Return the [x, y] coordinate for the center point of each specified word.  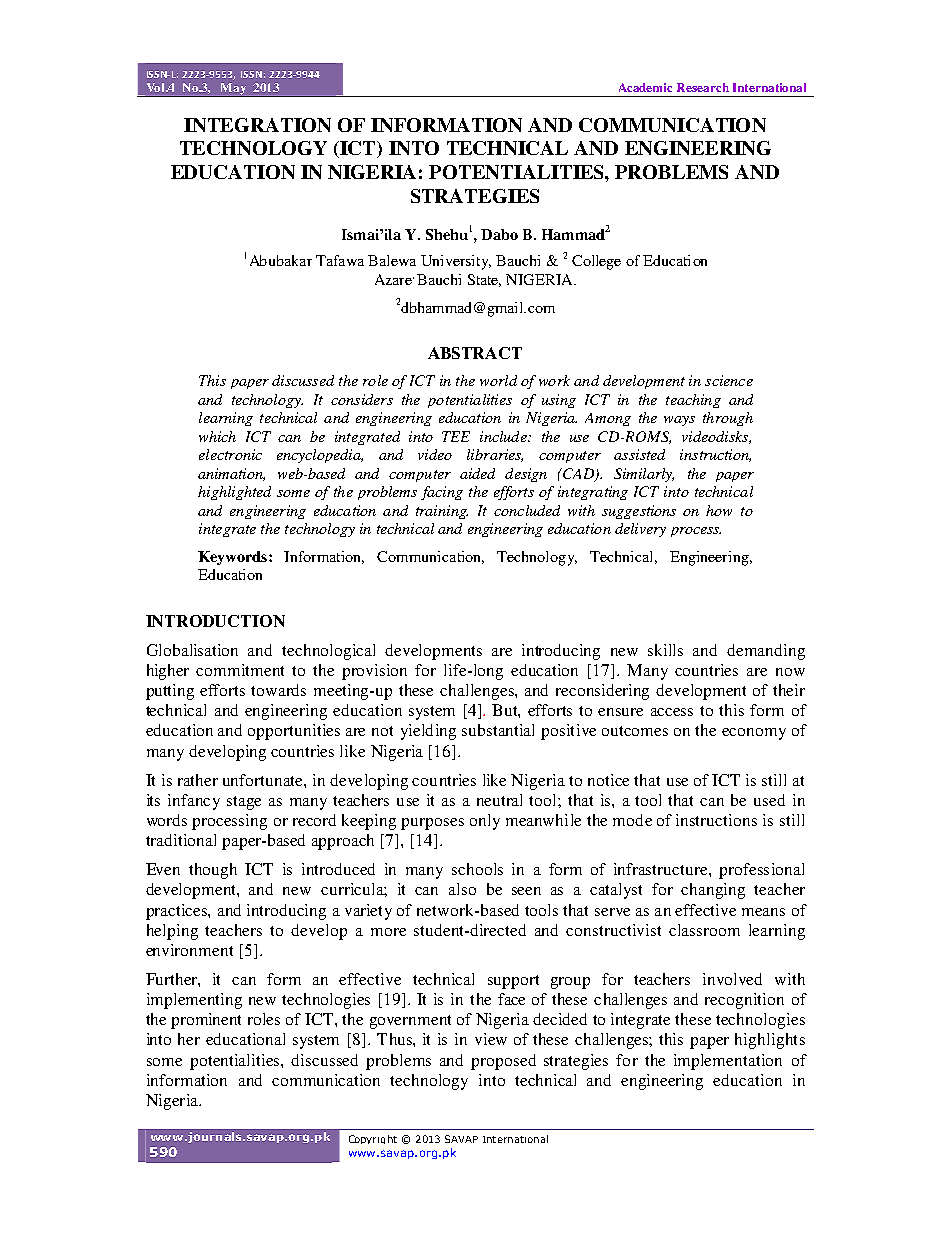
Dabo [499, 234]
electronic [230, 454]
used [769, 800]
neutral [499, 800]
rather [198, 780]
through [728, 419]
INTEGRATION [257, 125]
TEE [456, 436]
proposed [503, 1062]
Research [703, 87]
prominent [206, 1021]
